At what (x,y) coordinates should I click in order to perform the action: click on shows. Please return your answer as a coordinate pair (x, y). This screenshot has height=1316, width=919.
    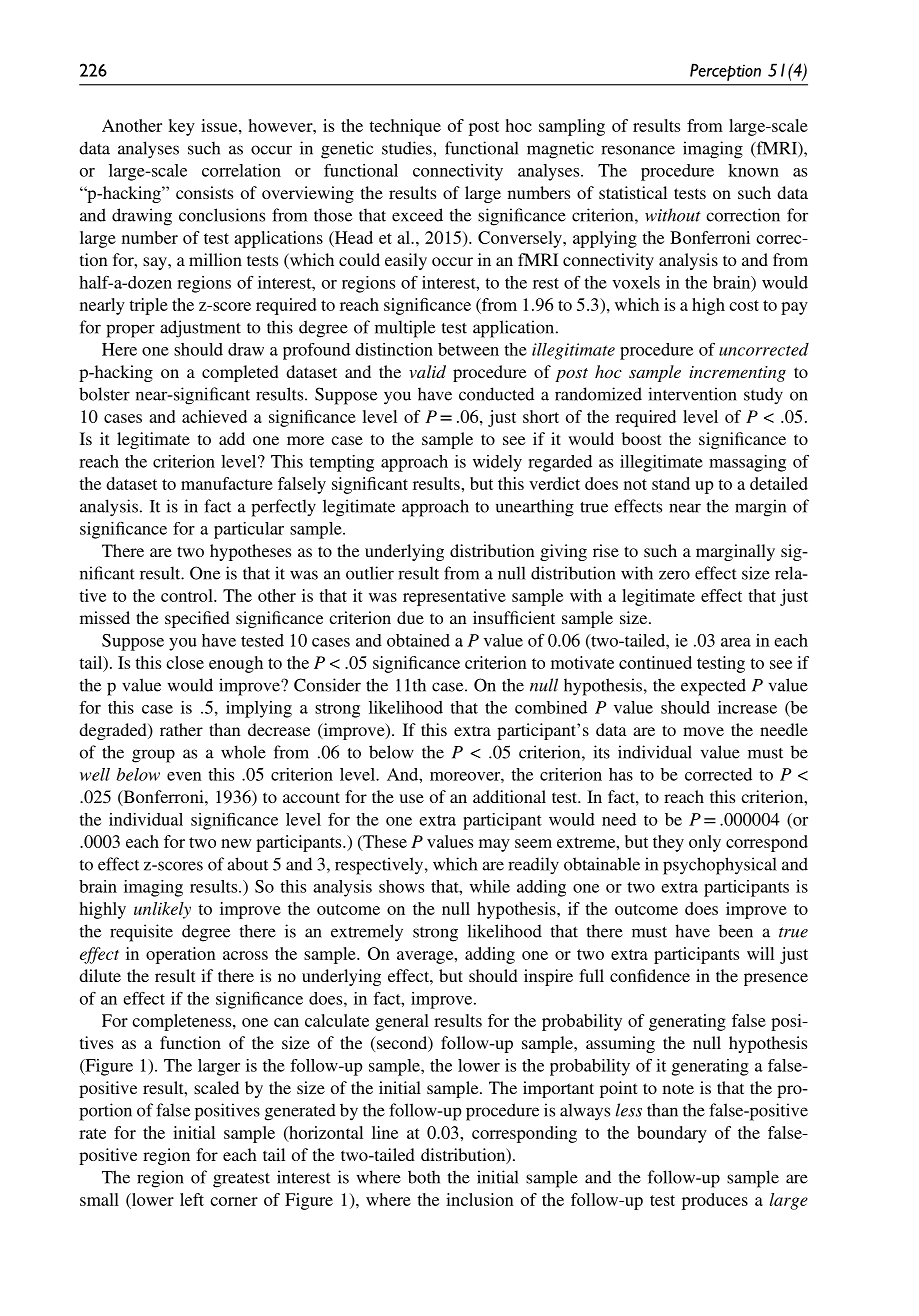
    Looking at the image, I should click on (401, 886).
